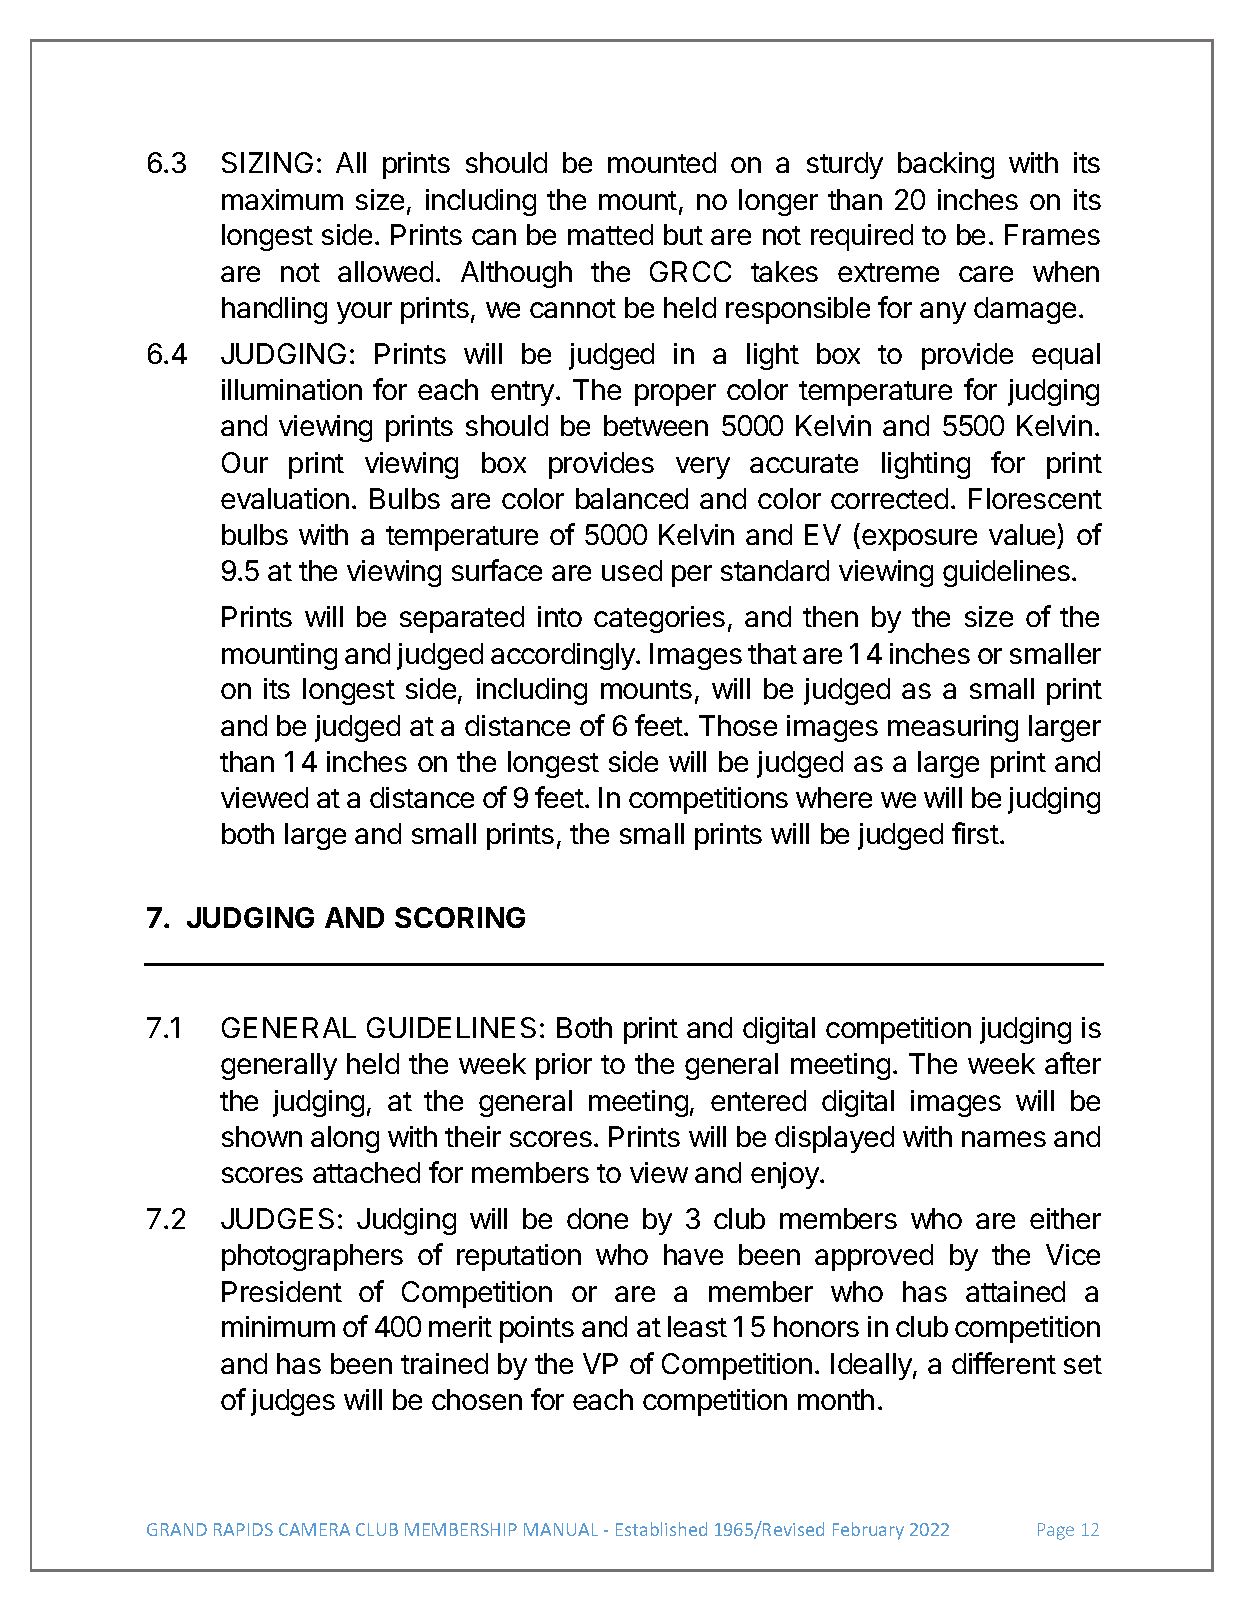 This document has width=1248, height=1615. What do you see at coordinates (975, 833) in the document?
I see `first` at bounding box center [975, 833].
